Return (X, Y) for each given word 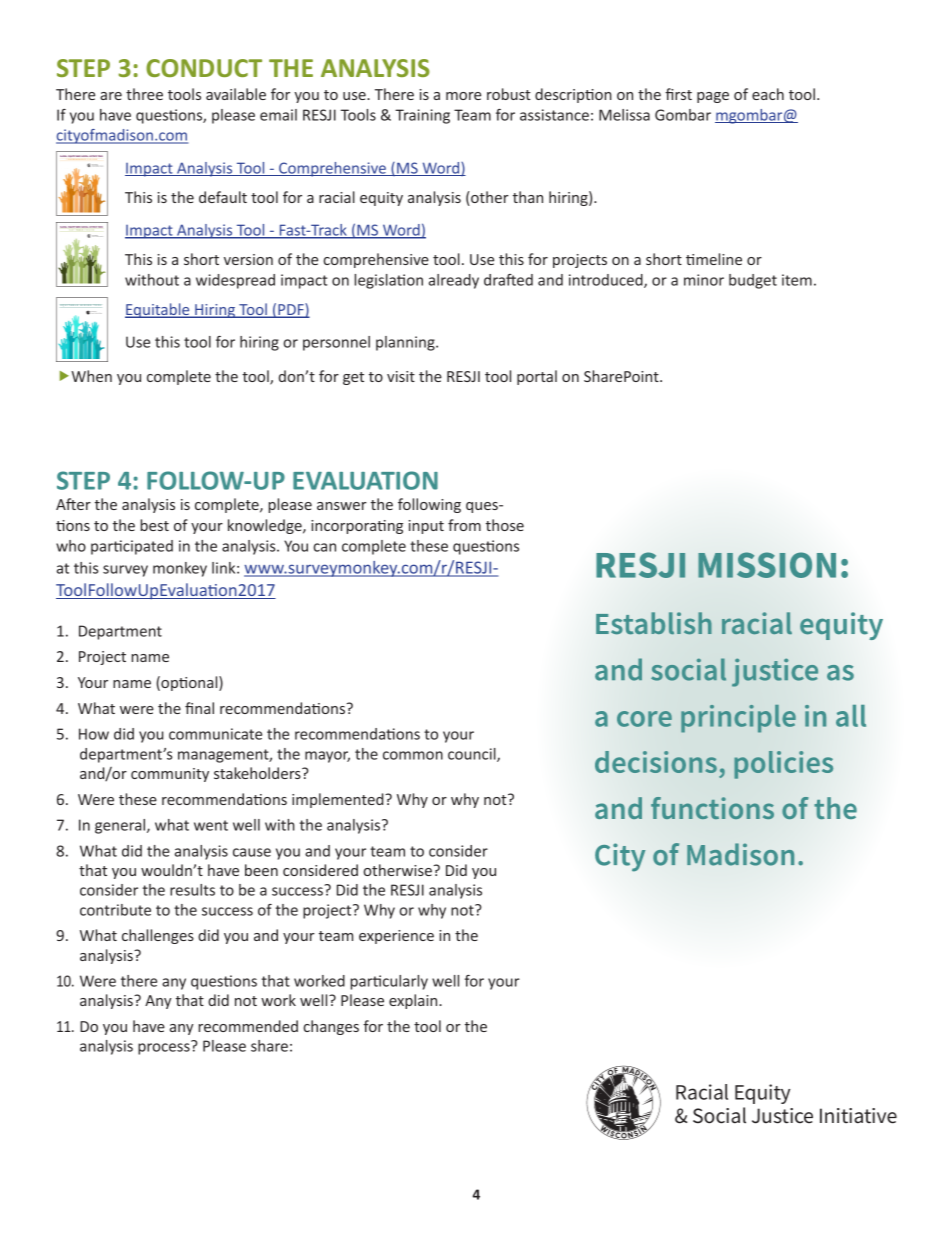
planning (406, 343)
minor (704, 280)
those (505, 525)
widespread (235, 281)
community (170, 775)
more (463, 96)
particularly (389, 982)
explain (414, 1001)
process (165, 1048)
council (473, 755)
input (426, 527)
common (413, 755)
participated (132, 547)
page (713, 97)
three (144, 94)
